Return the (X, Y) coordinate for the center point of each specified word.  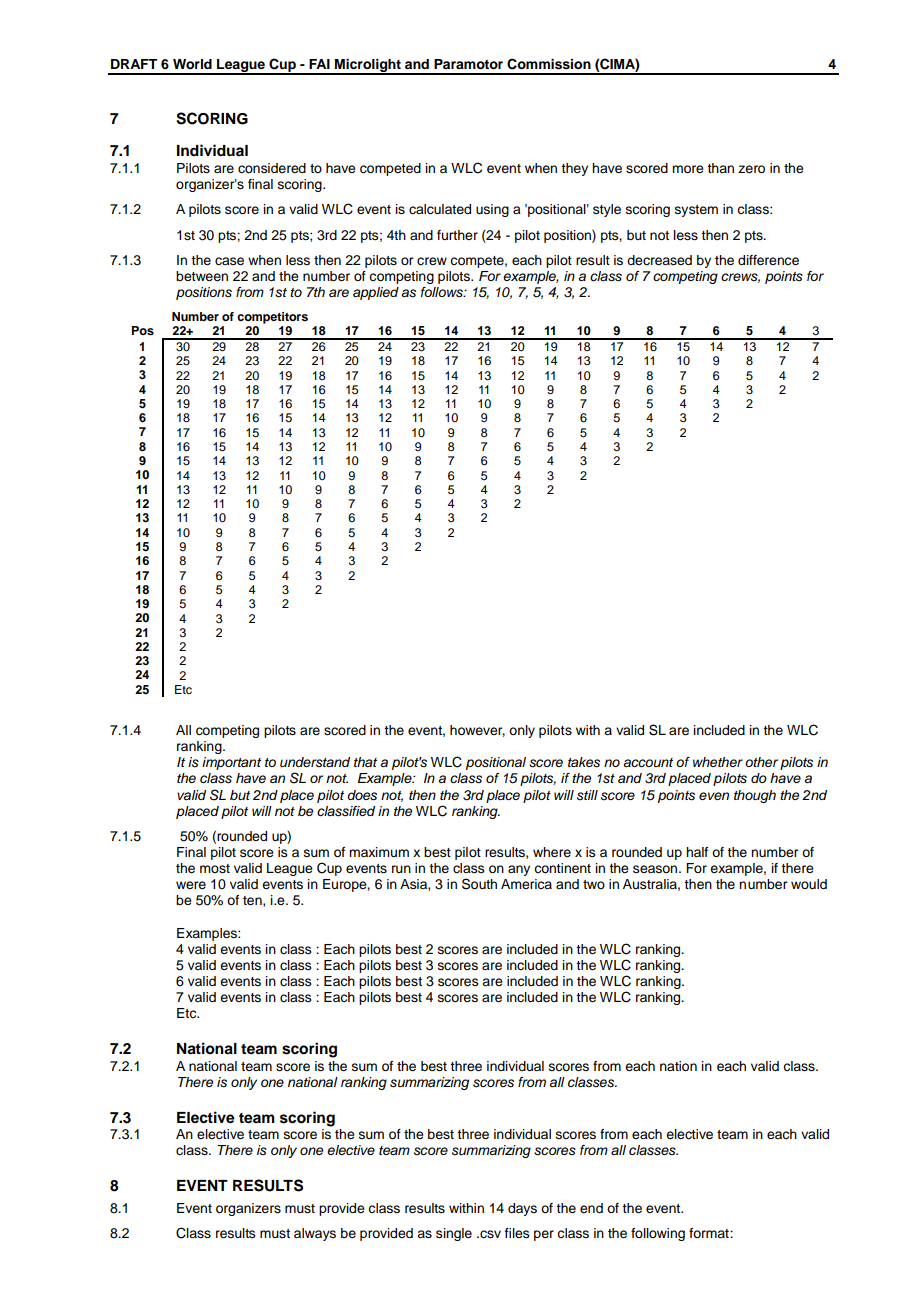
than (720, 168)
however (477, 731)
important (231, 763)
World (192, 64)
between (202, 276)
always (315, 1234)
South (479, 884)
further (457, 235)
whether (718, 762)
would (809, 884)
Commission (549, 64)
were (191, 885)
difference (768, 260)
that (365, 762)
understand (315, 762)
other (761, 762)
